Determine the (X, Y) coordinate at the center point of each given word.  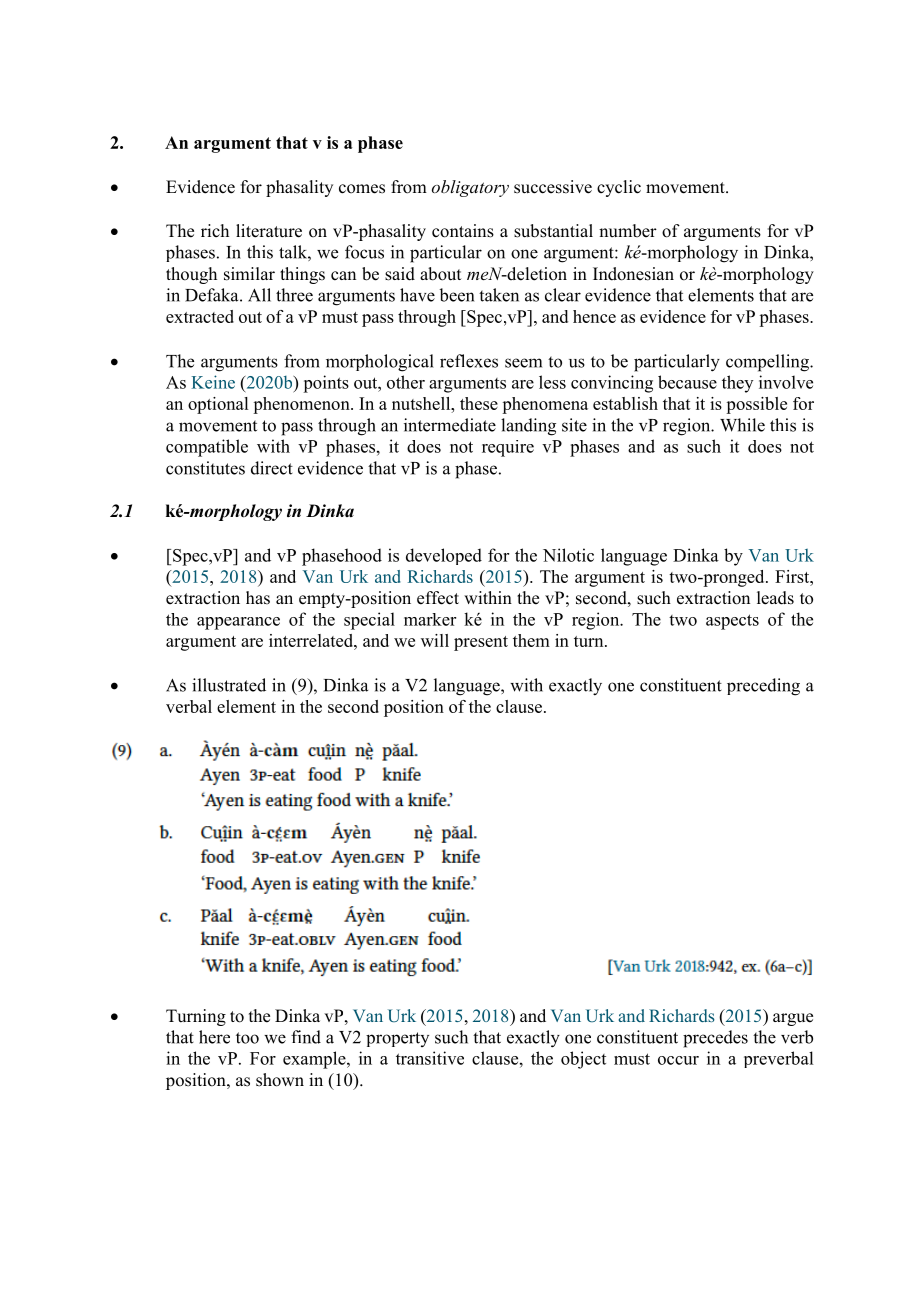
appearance (238, 623)
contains (463, 231)
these (479, 403)
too (247, 1038)
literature (269, 231)
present (481, 643)
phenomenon (302, 405)
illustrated (229, 685)
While (742, 425)
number (628, 231)
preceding (763, 687)
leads (775, 598)
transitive (430, 1058)
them (531, 640)
